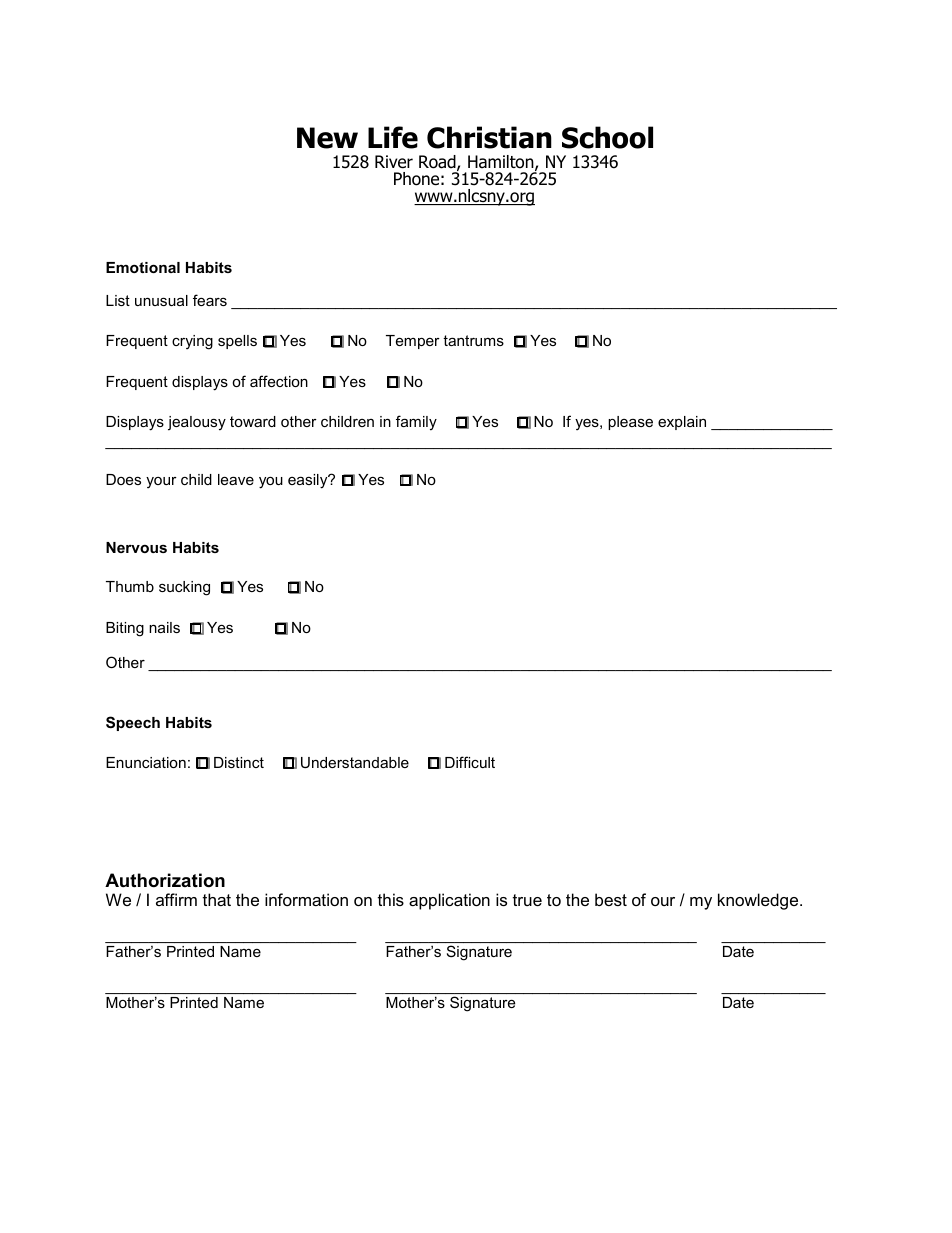 This screenshot has height=1233, width=952. What do you see at coordinates (682, 423) in the screenshot?
I see `explain` at bounding box center [682, 423].
